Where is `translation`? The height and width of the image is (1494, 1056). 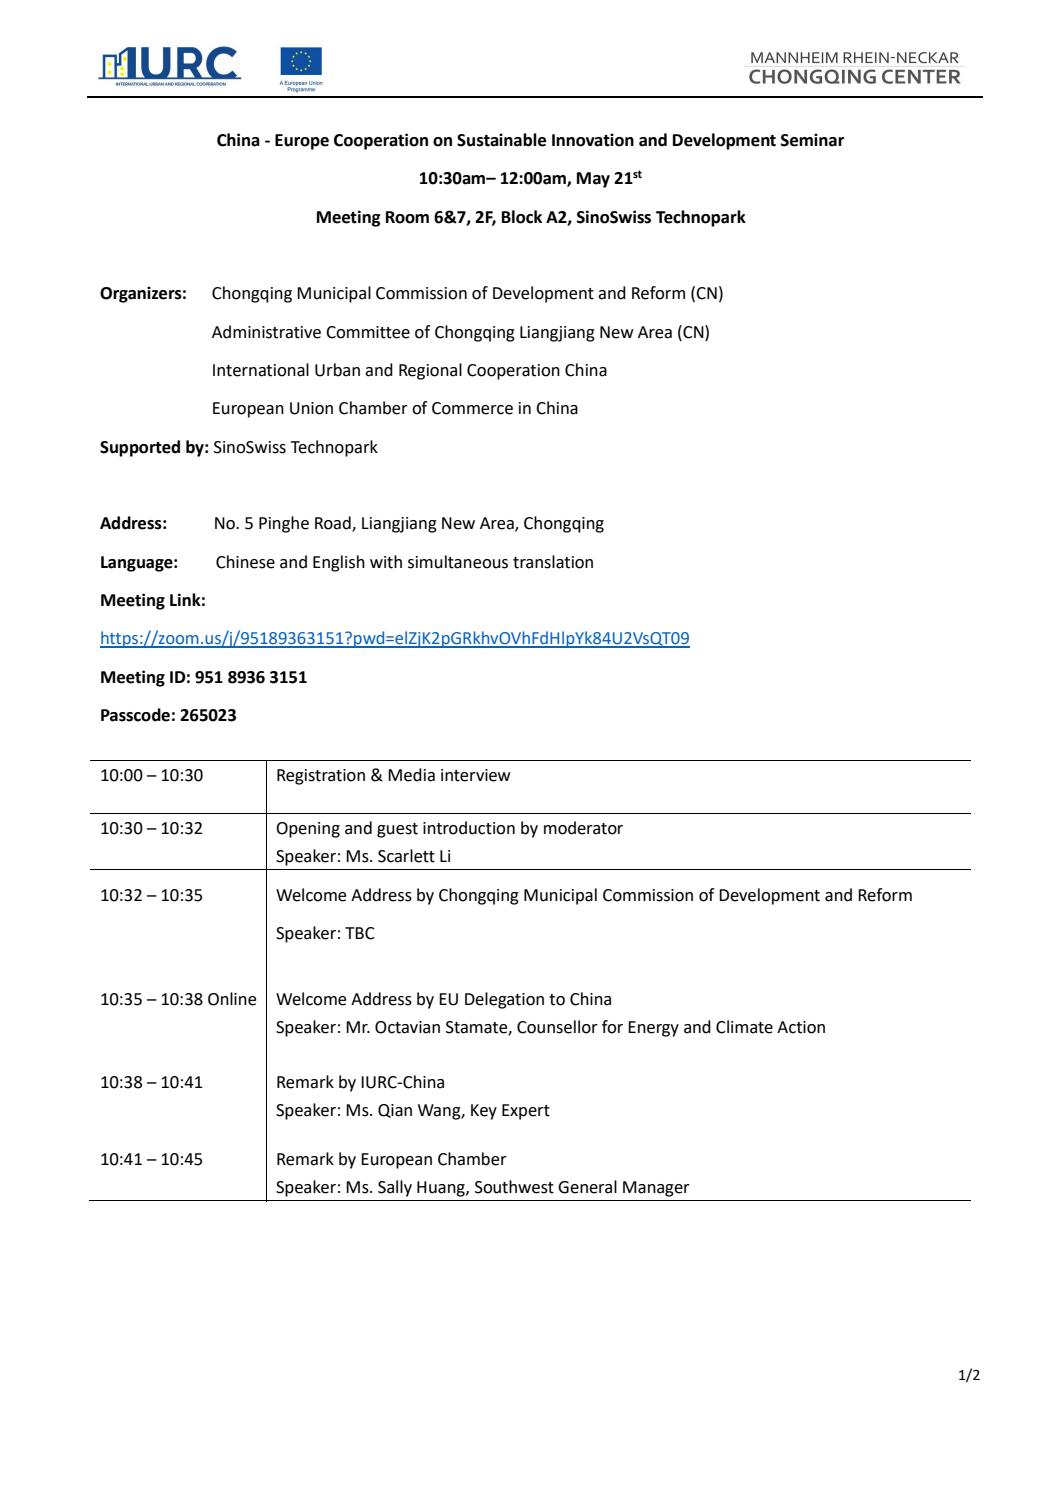
translation is located at coordinates (553, 562).
